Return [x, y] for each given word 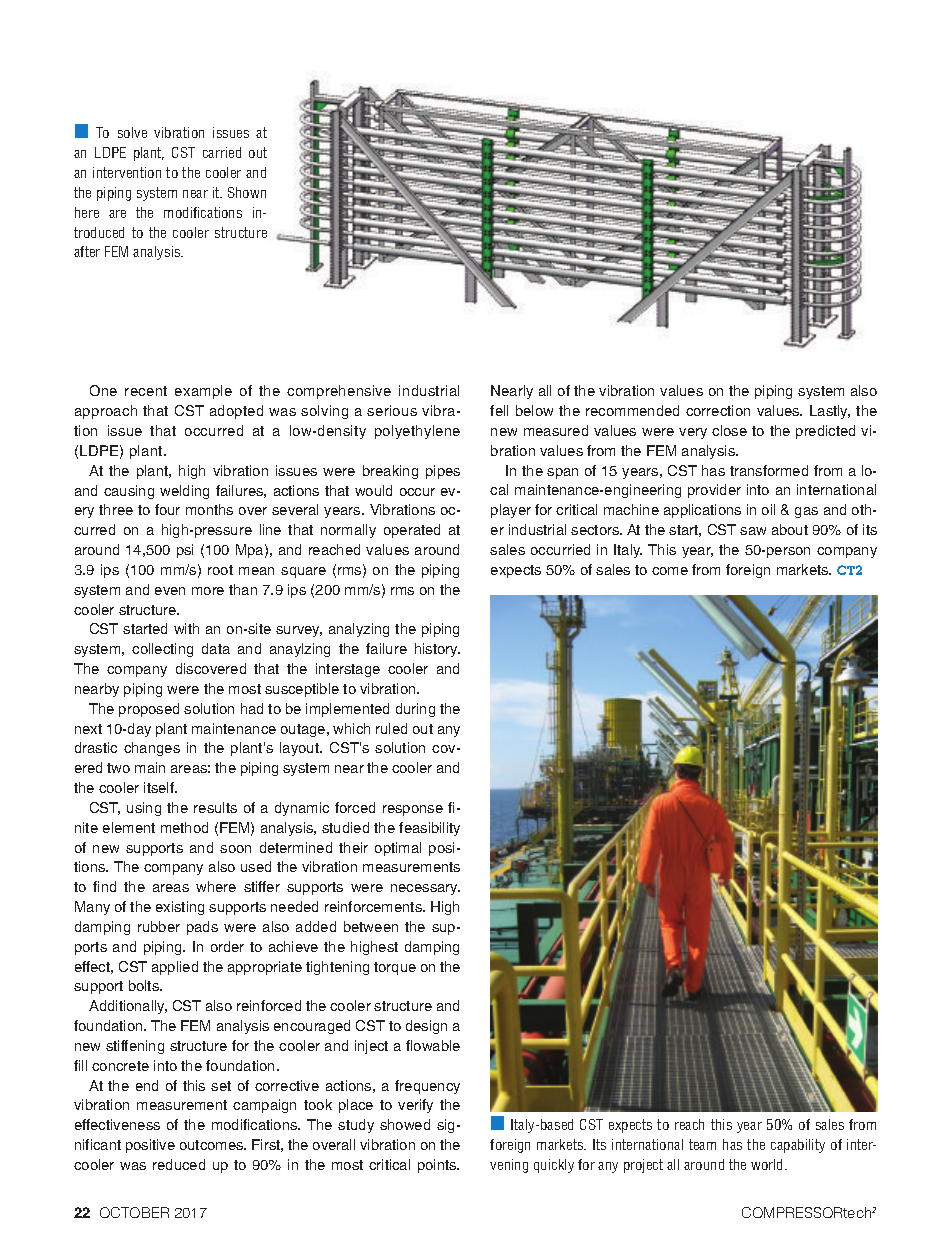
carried [222, 152]
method [184, 827]
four [167, 509]
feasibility [429, 829]
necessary [425, 889]
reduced [179, 1164]
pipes [443, 472]
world [766, 1164]
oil [768, 509]
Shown [247, 192]
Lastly [830, 412]
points [438, 1166]
